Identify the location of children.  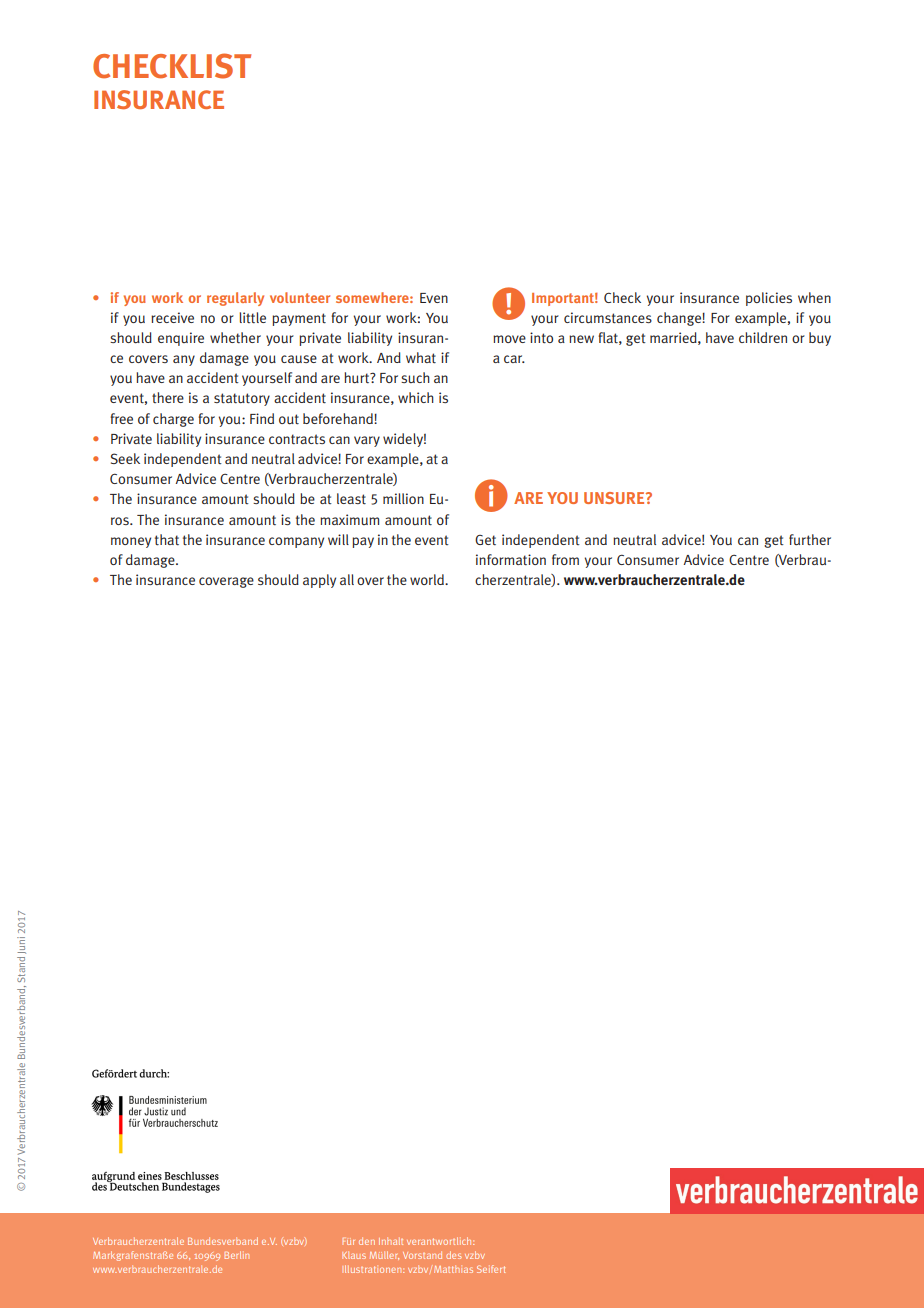
(763, 337).
